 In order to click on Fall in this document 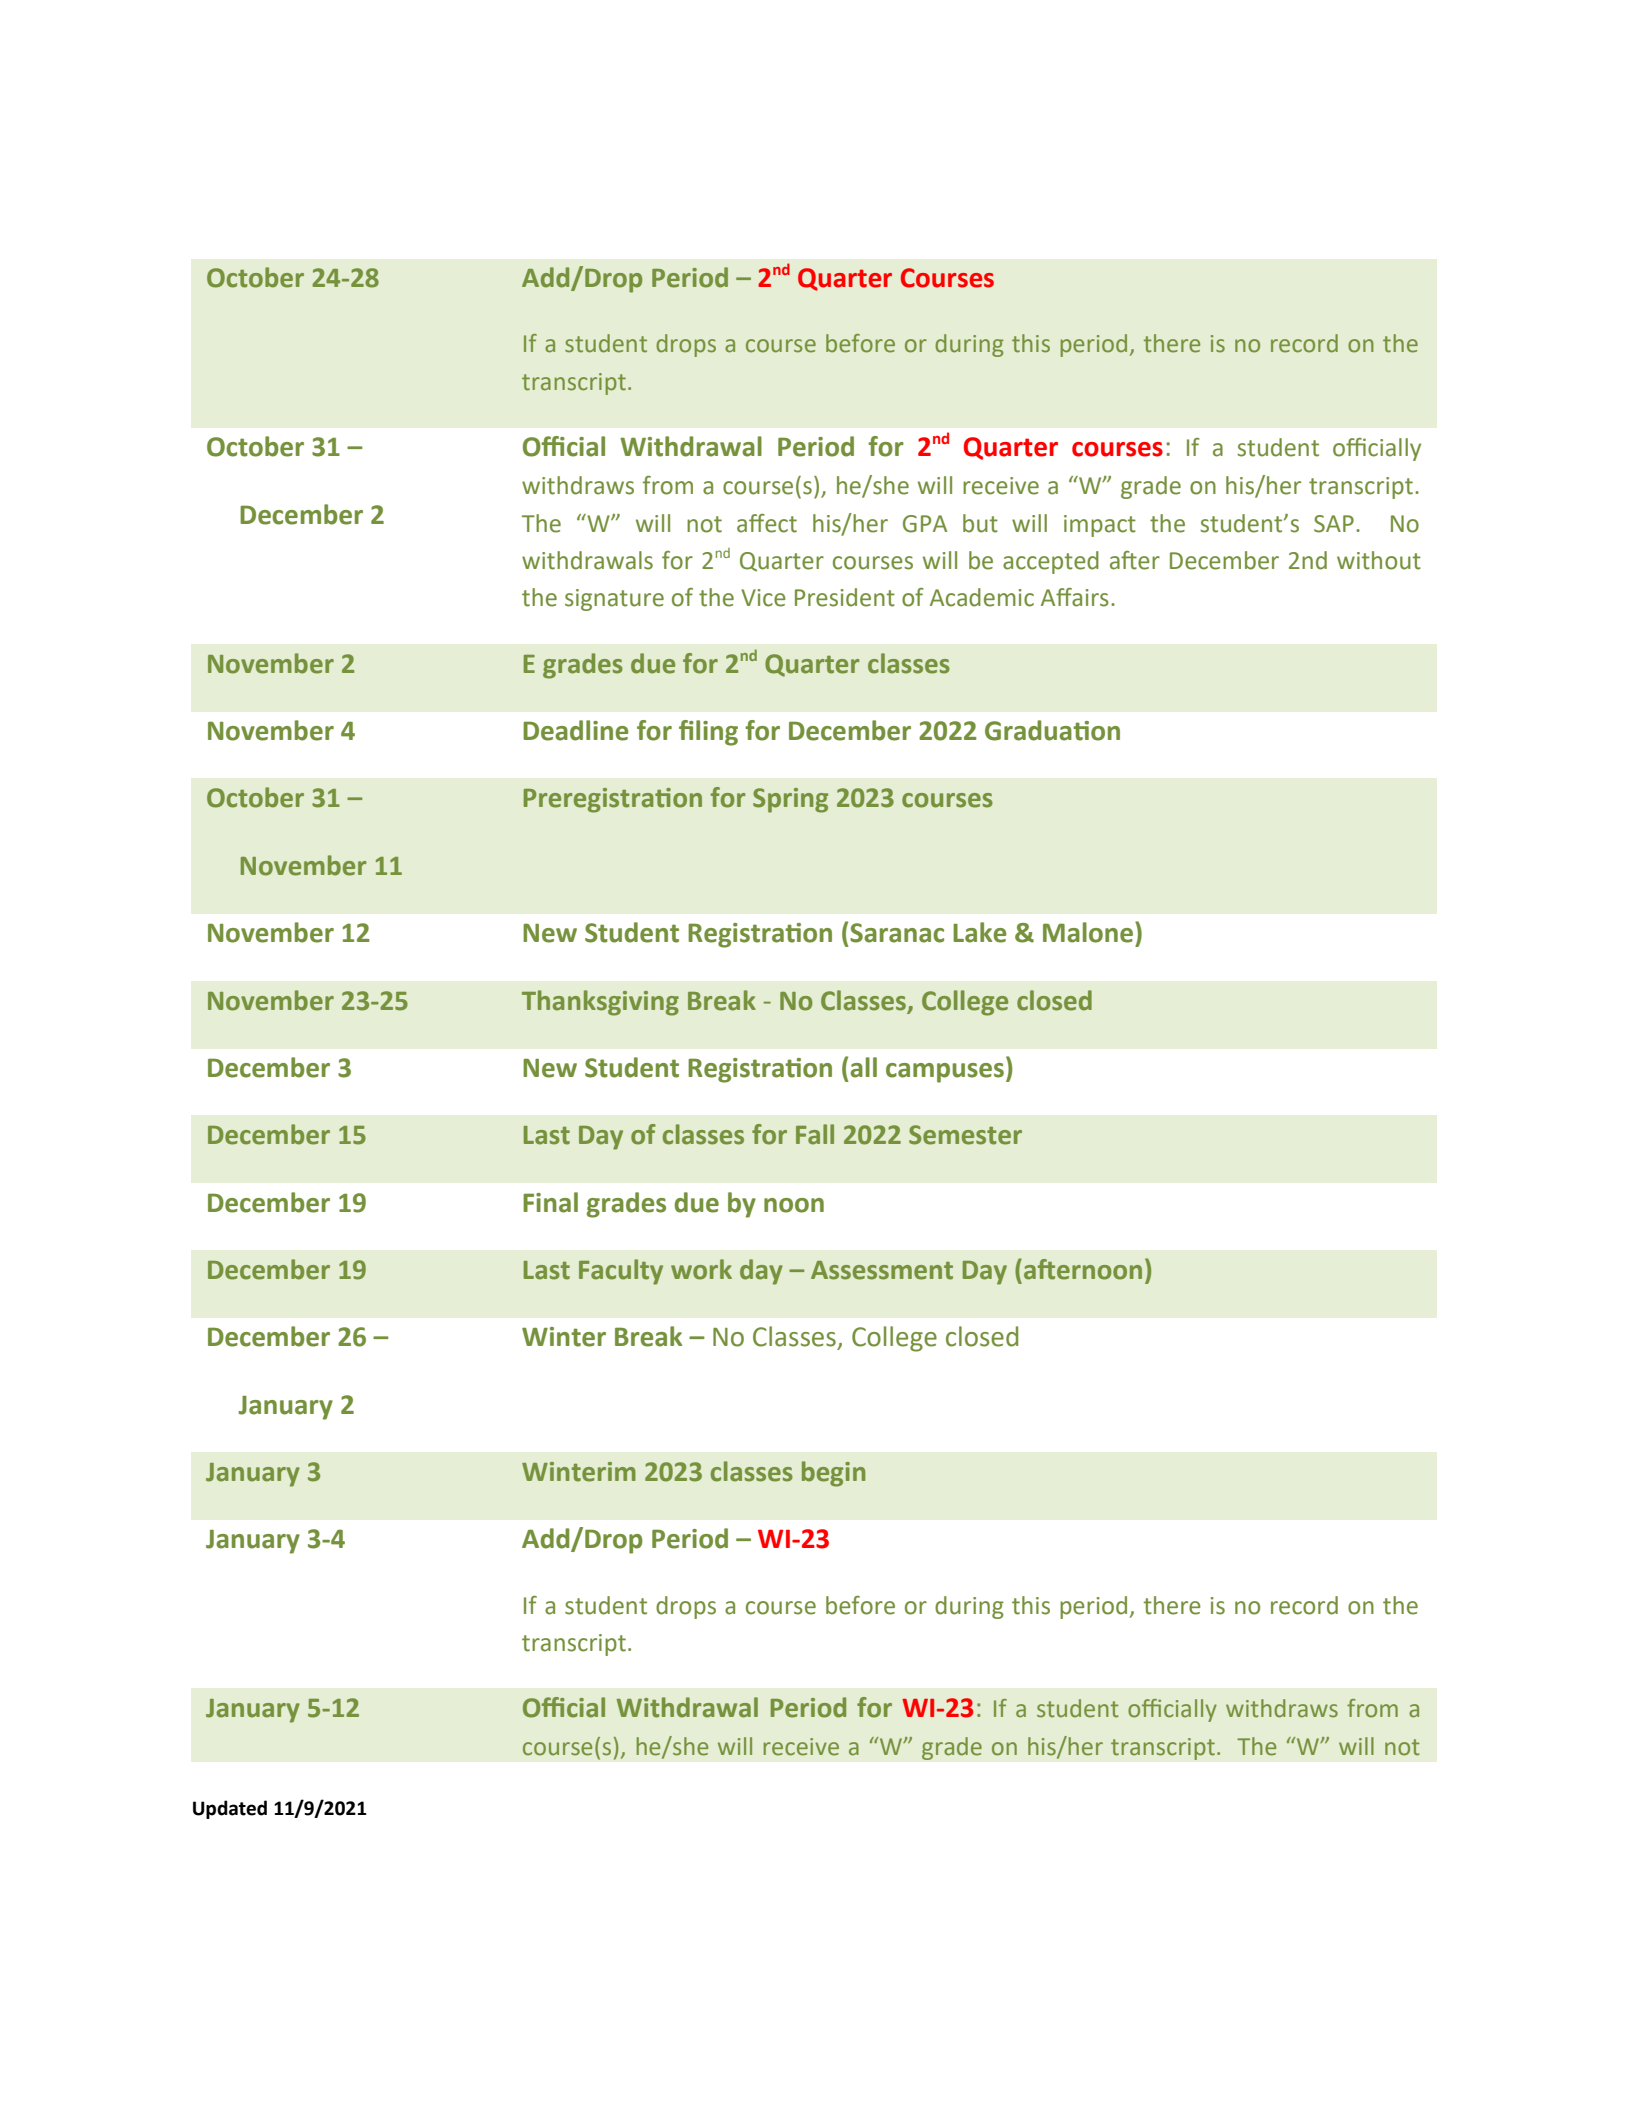, I will do `click(815, 1134)`.
